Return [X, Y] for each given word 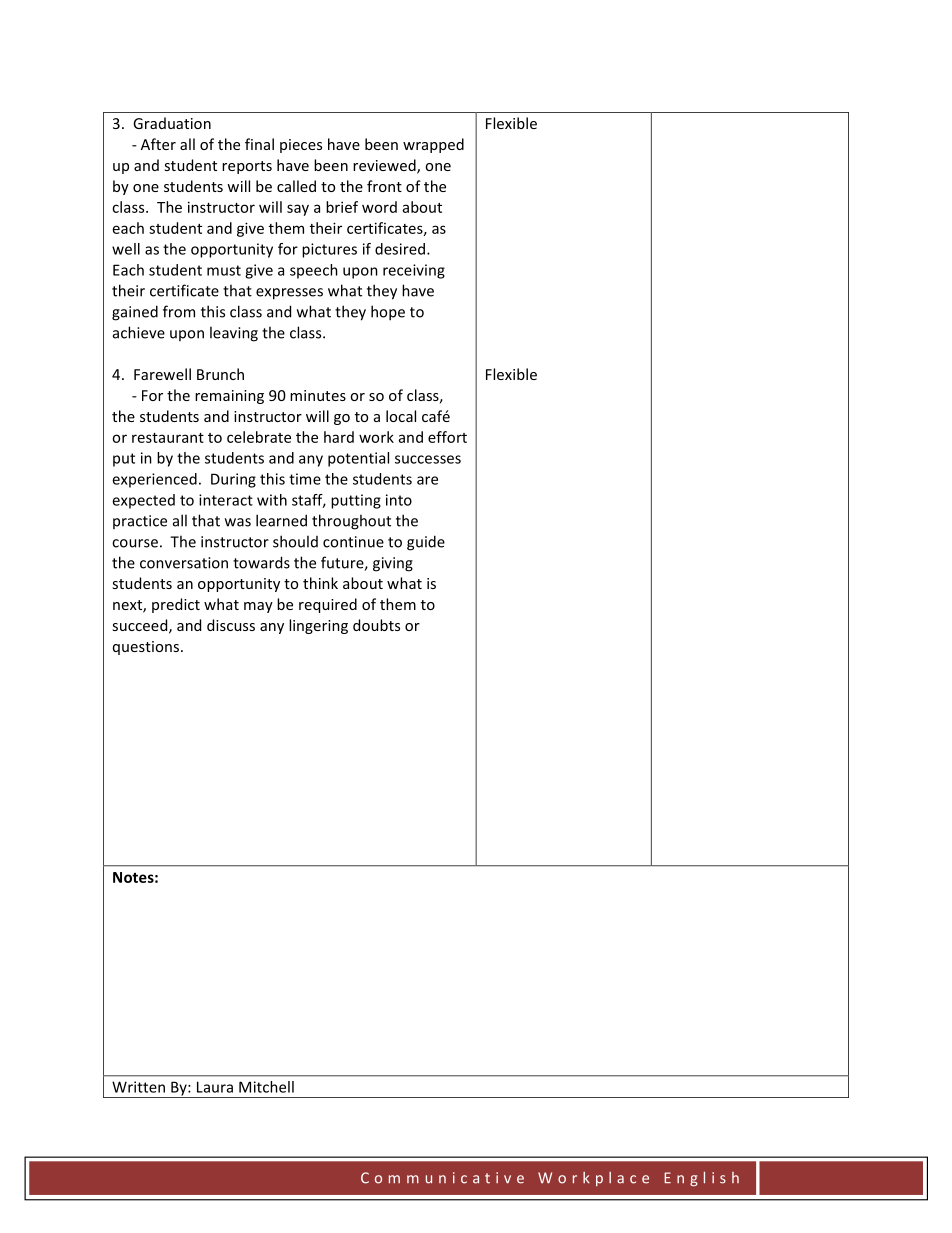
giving [393, 564]
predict [176, 605]
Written [138, 1087]
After [158, 144]
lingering [318, 626]
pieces [301, 146]
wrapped [433, 145]
